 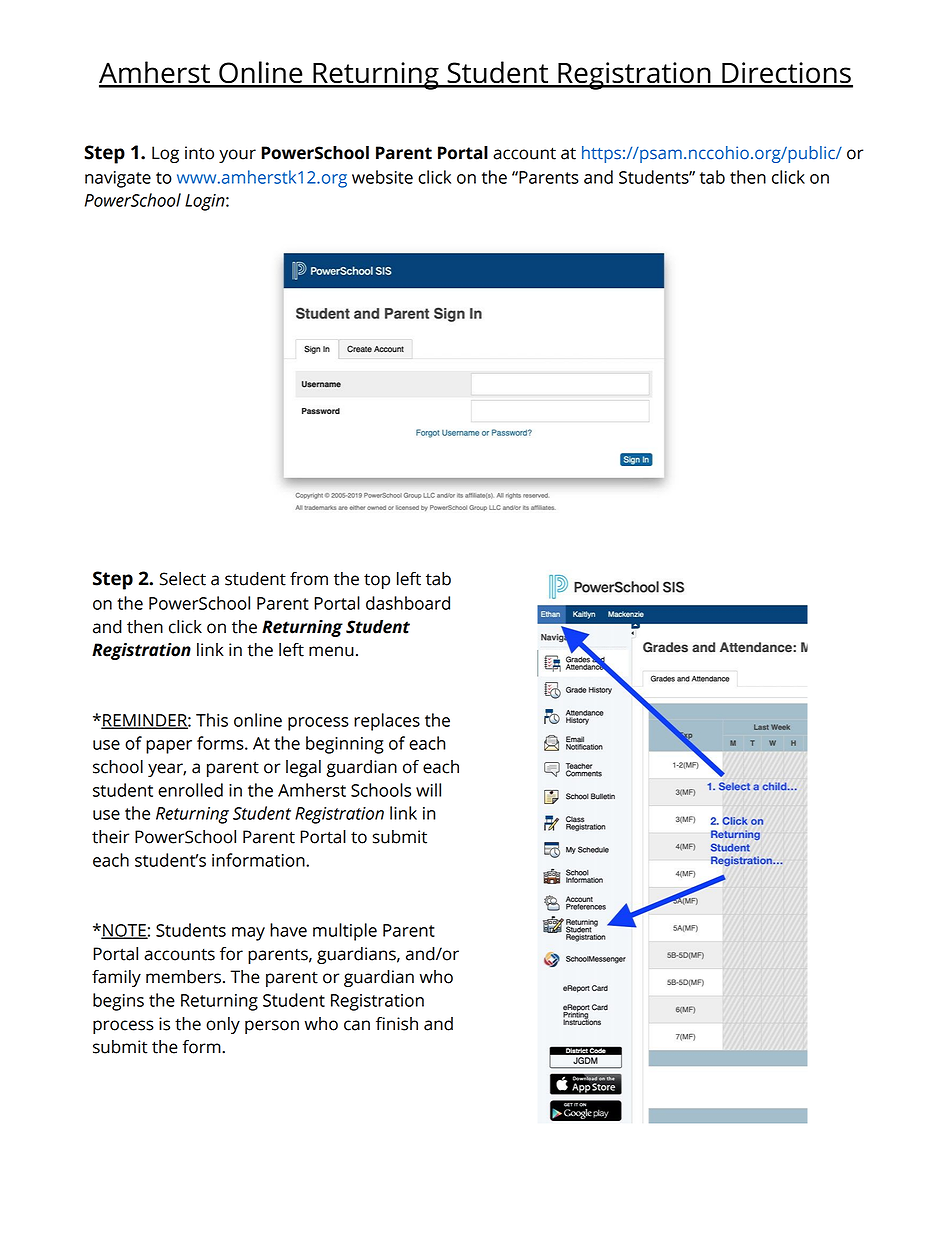 I want to click on from, so click(x=309, y=579).
